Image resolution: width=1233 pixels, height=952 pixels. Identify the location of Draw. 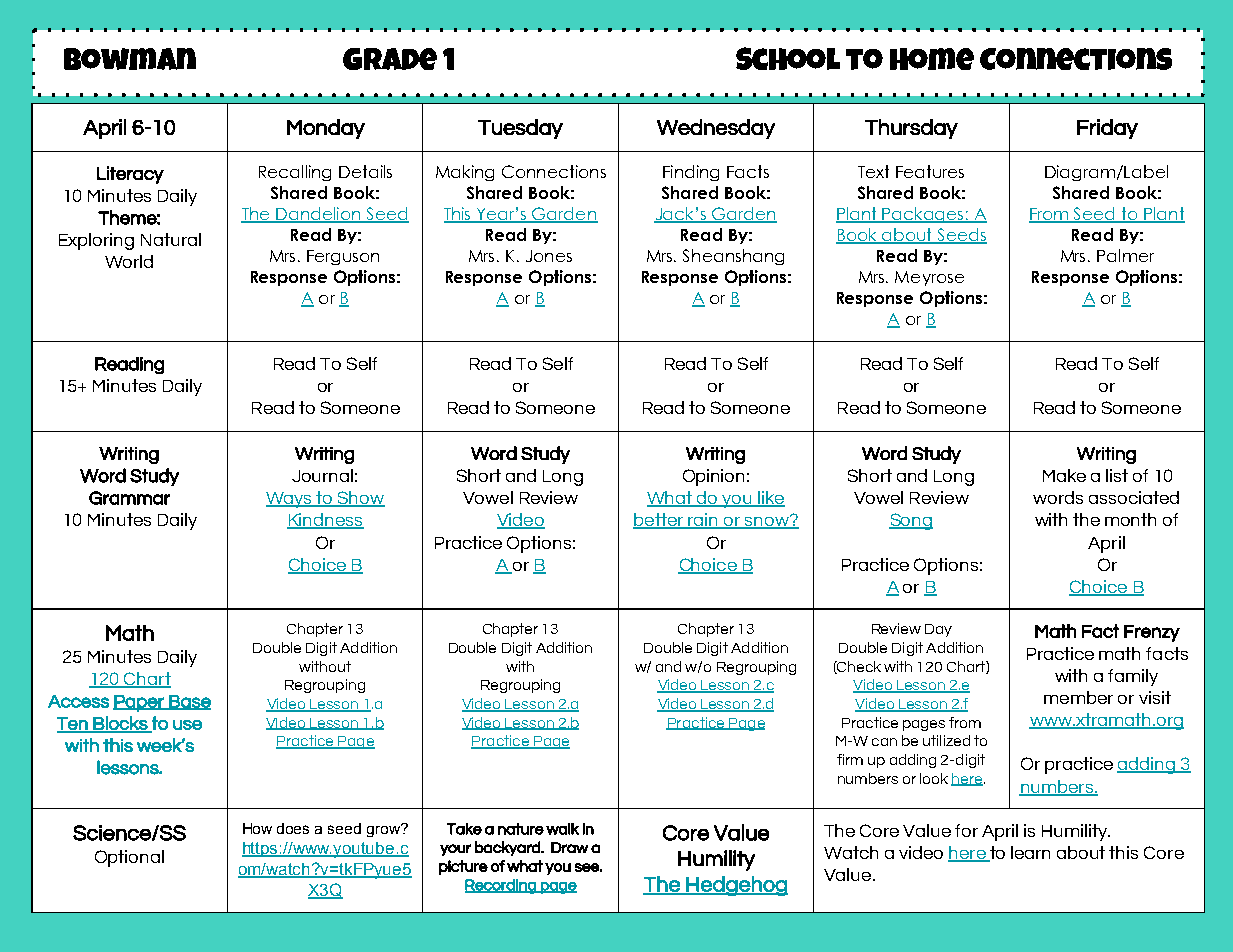
(569, 847).
